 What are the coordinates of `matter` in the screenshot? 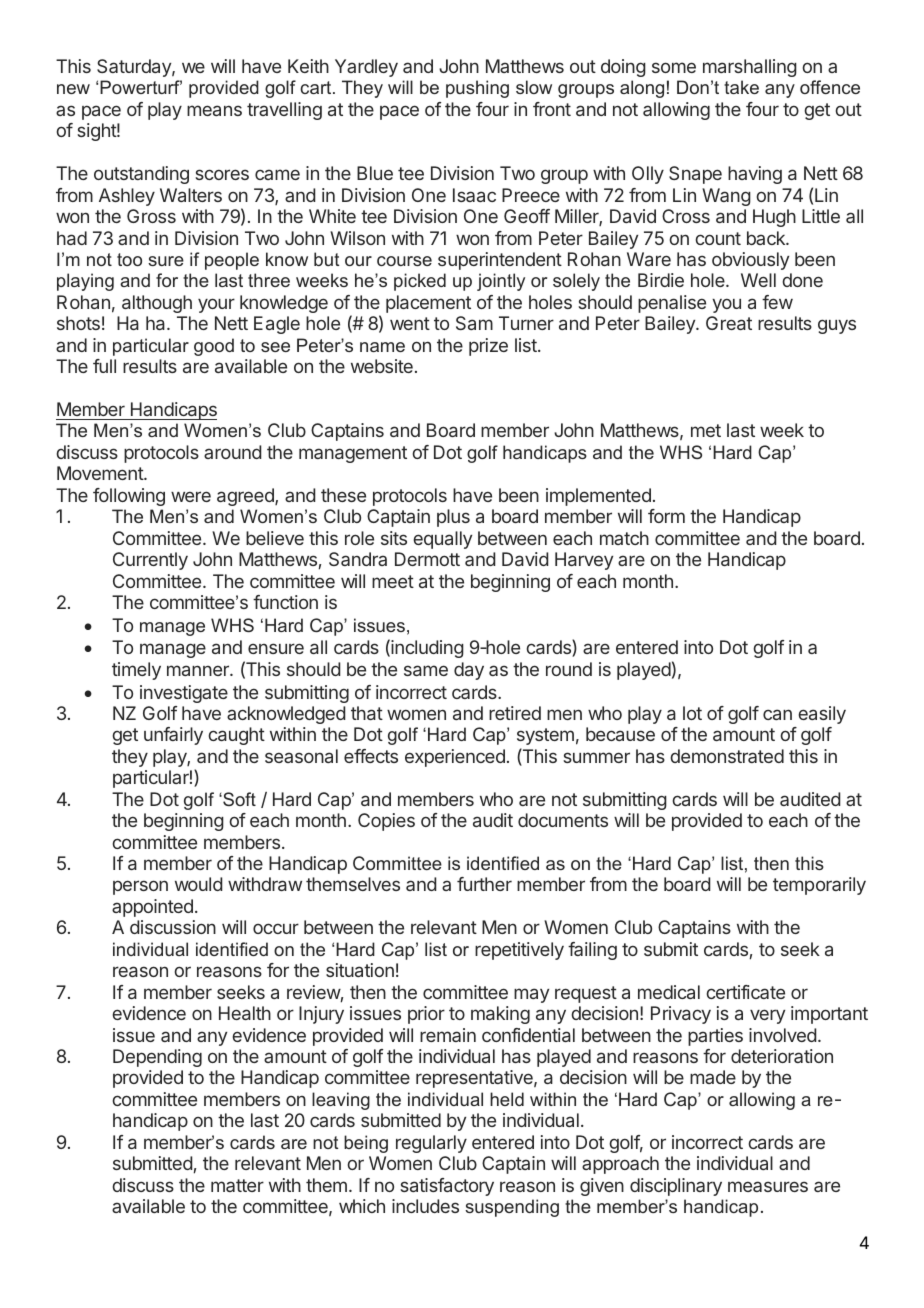 It's located at (237, 1185).
